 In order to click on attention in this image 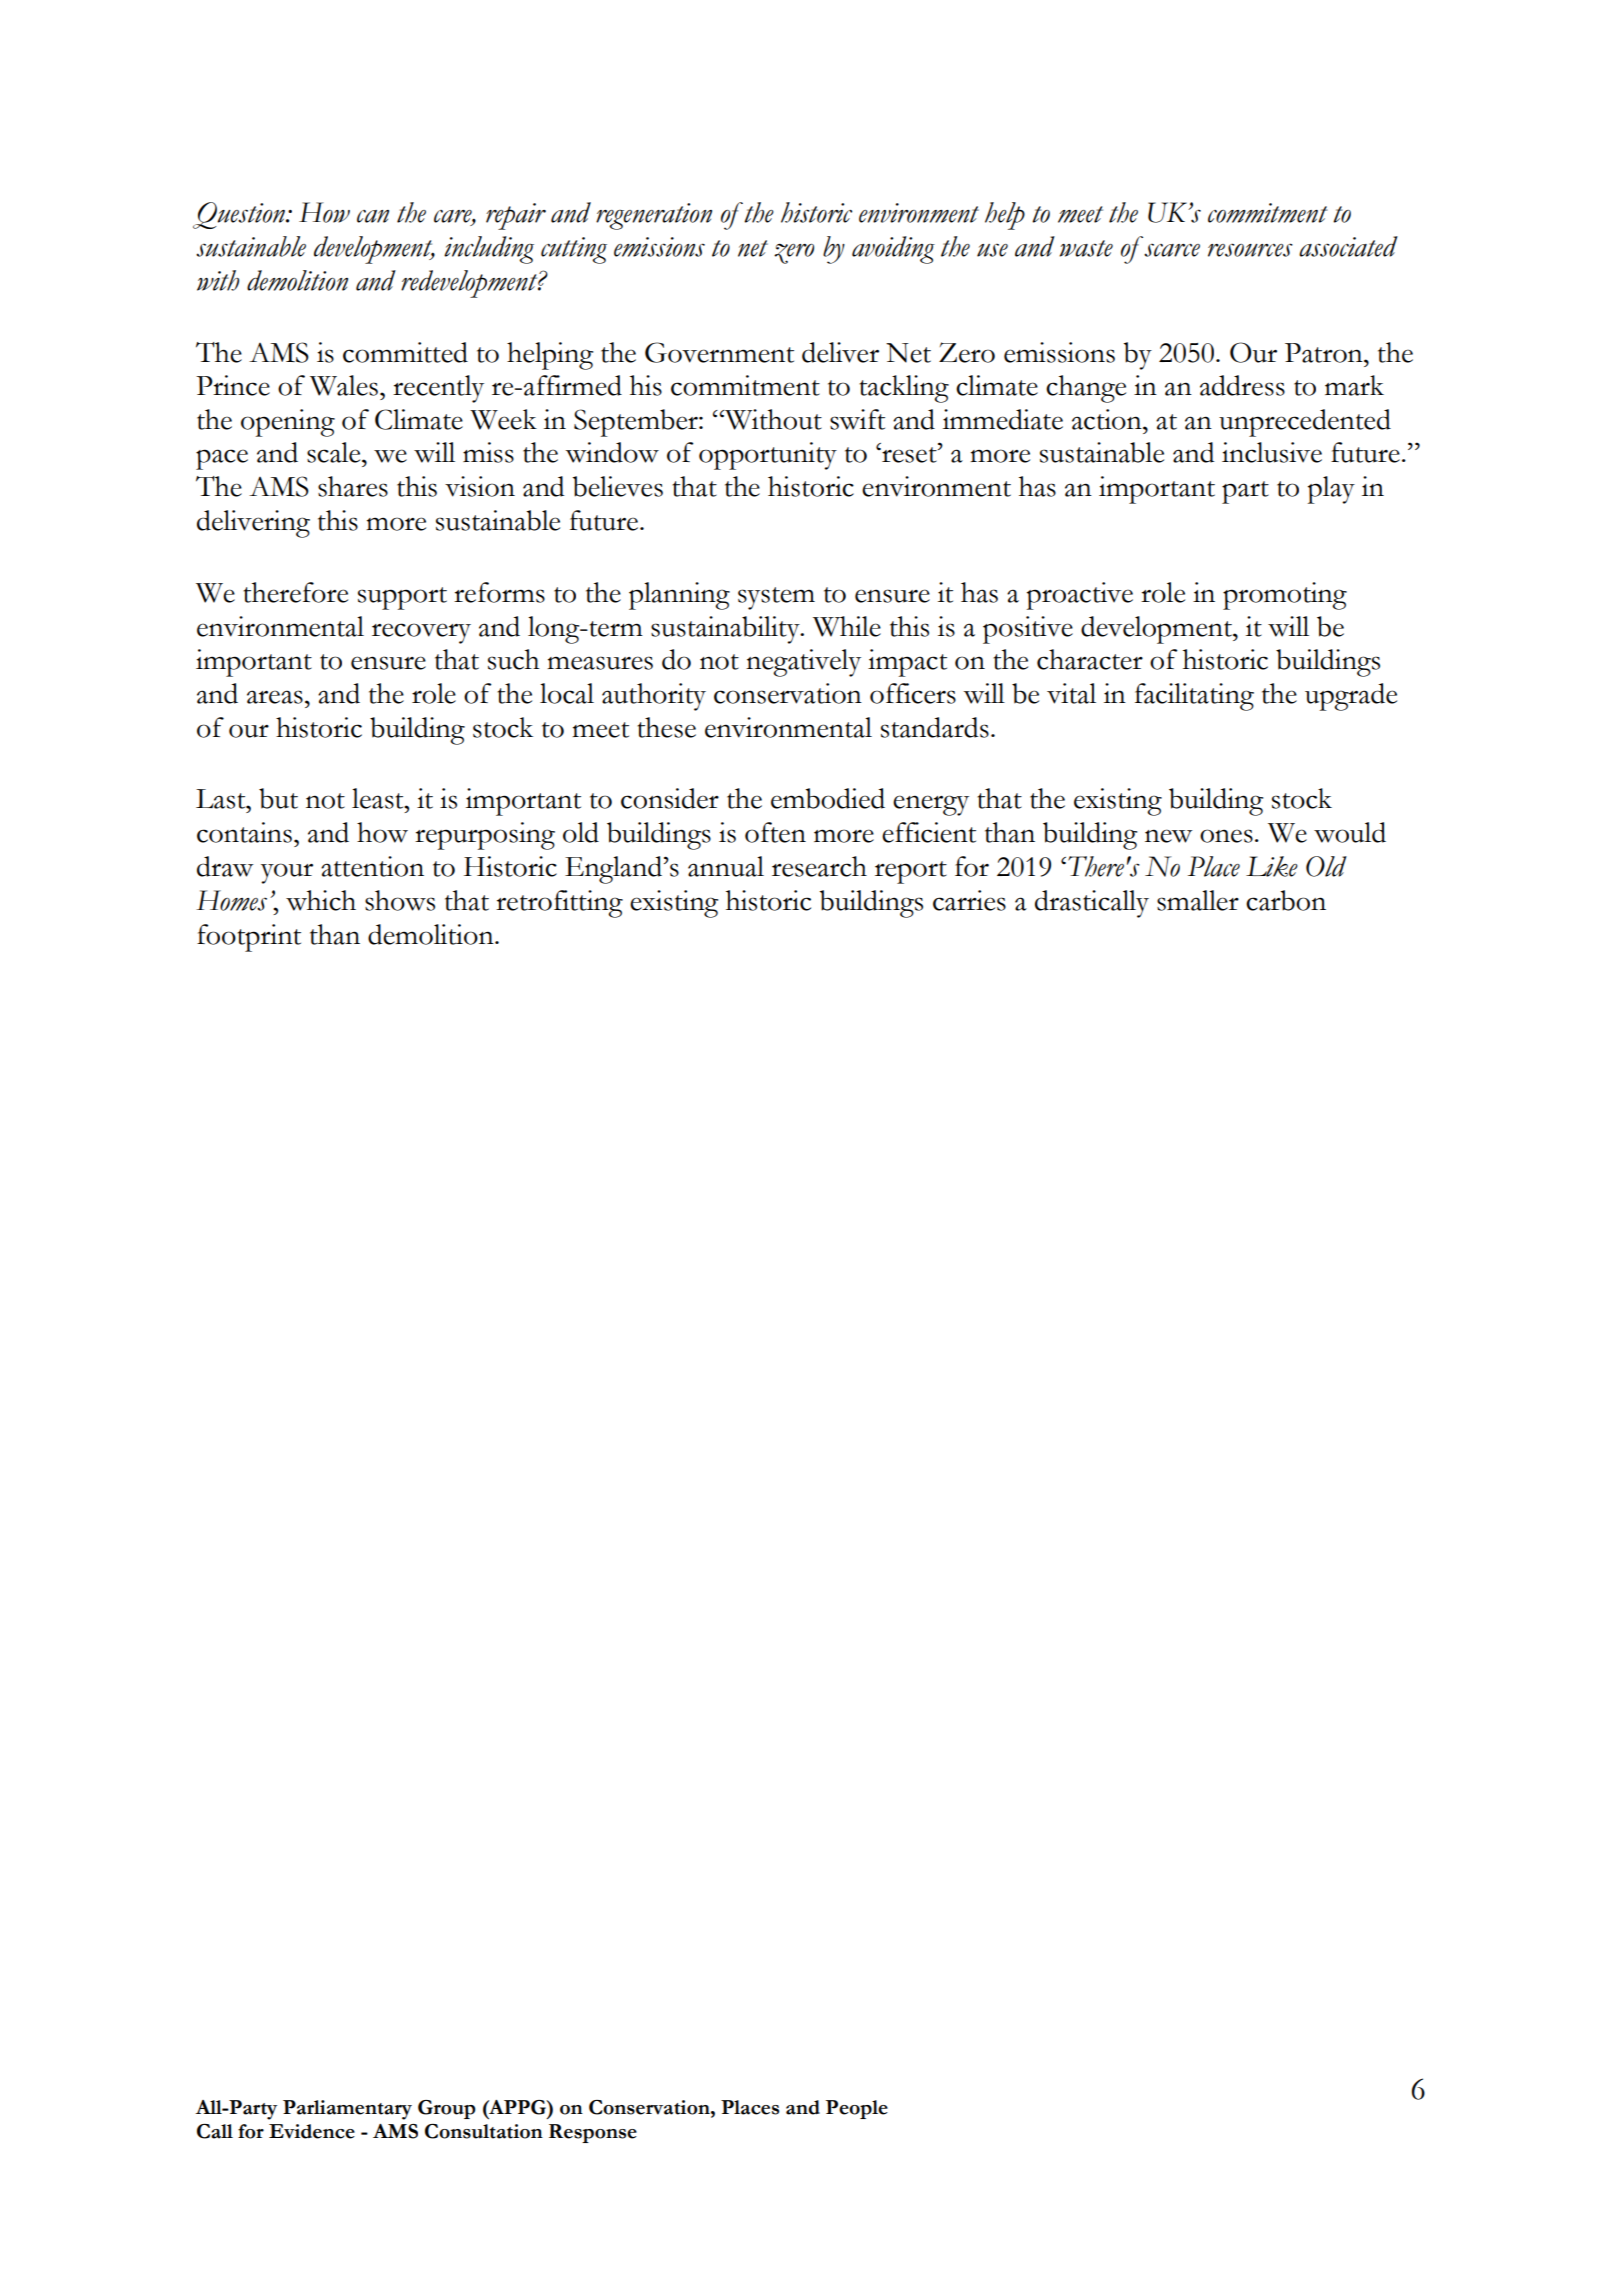, I will do `click(372, 866)`.
